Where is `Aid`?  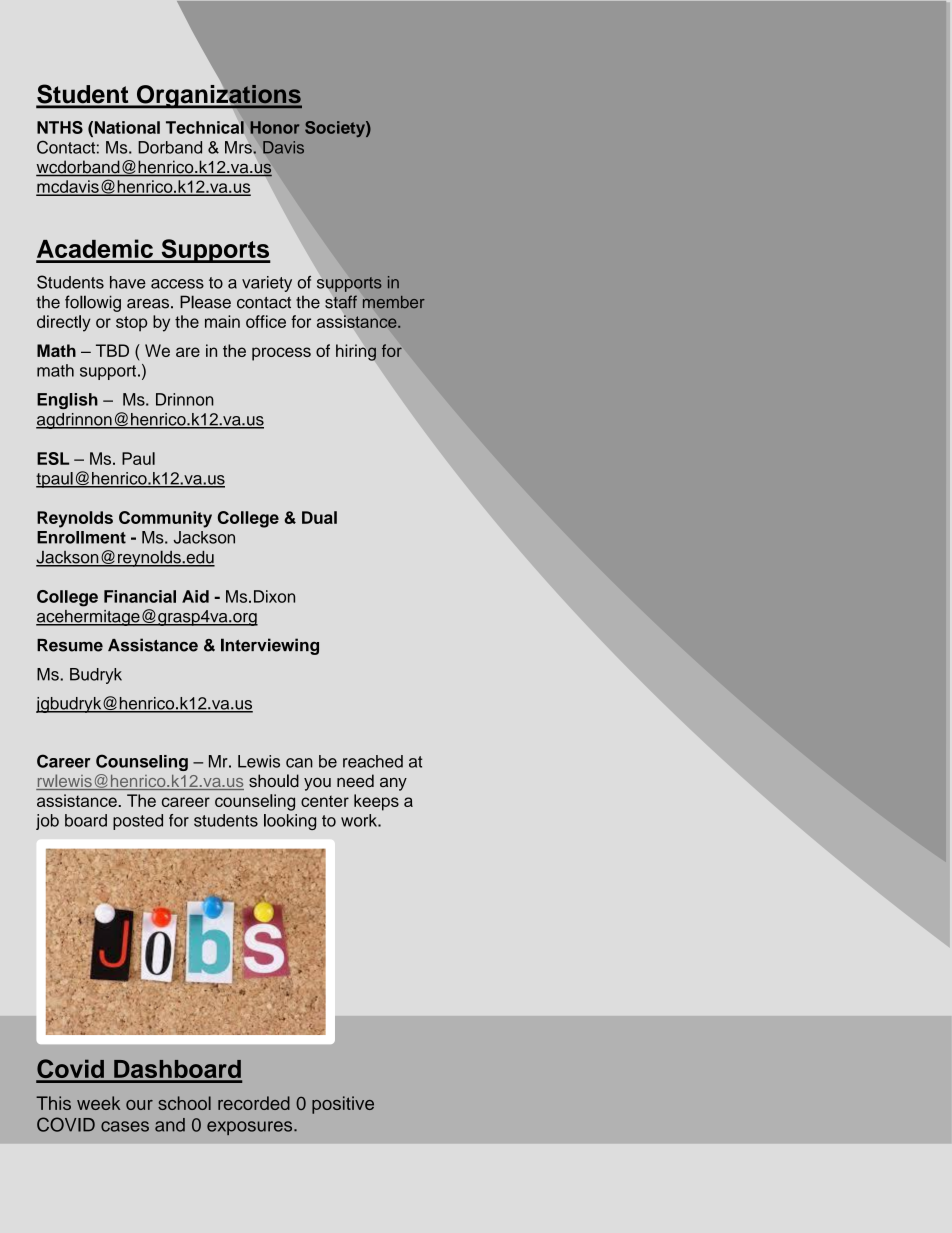 Aid is located at coordinates (195, 596).
